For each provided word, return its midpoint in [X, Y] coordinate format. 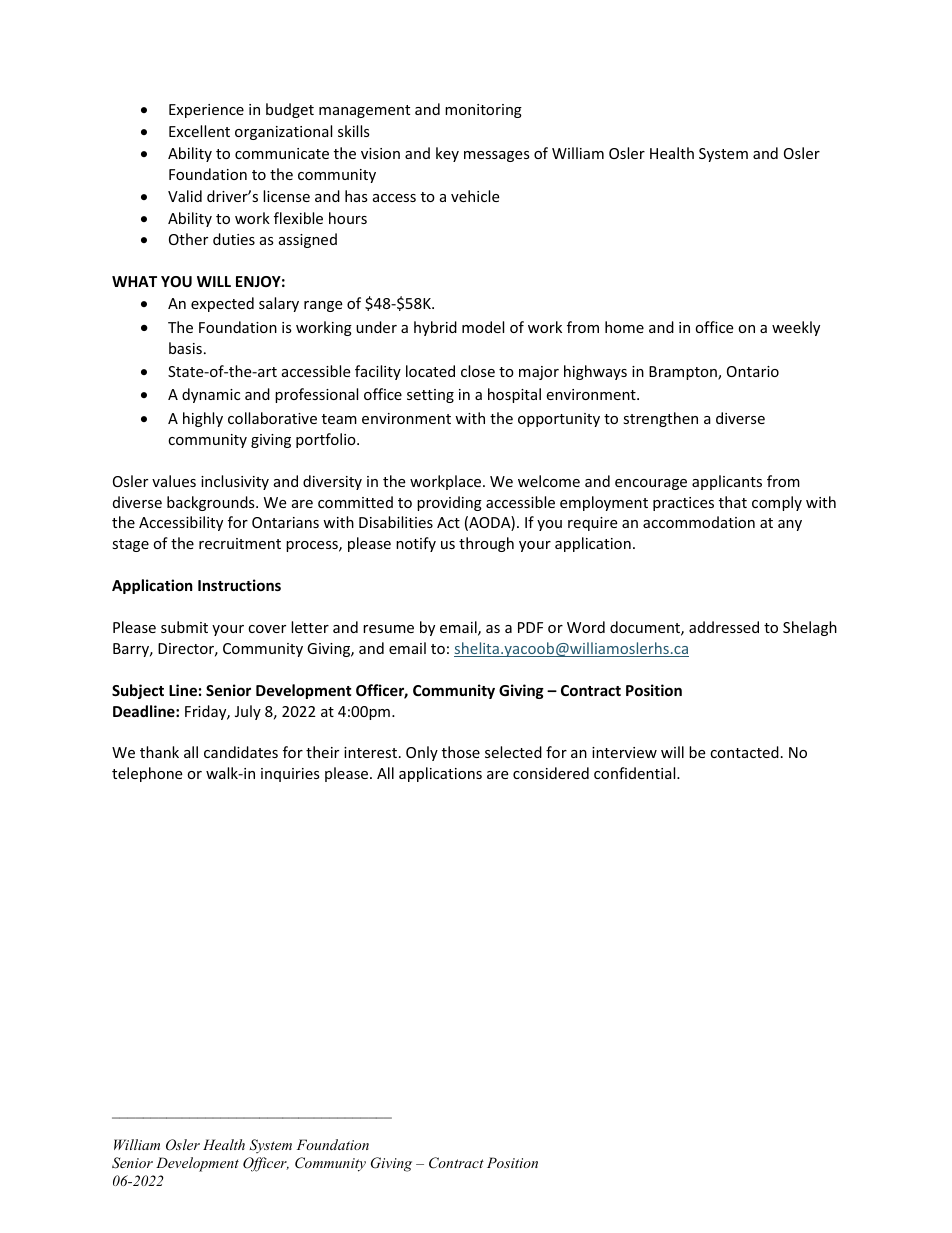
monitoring [483, 111]
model [483, 327]
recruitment [240, 543]
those [461, 752]
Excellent [199, 131]
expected [222, 304]
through [486, 544]
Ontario [753, 371]
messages [497, 156]
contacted [744, 752]
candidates [241, 752]
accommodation [699, 522]
